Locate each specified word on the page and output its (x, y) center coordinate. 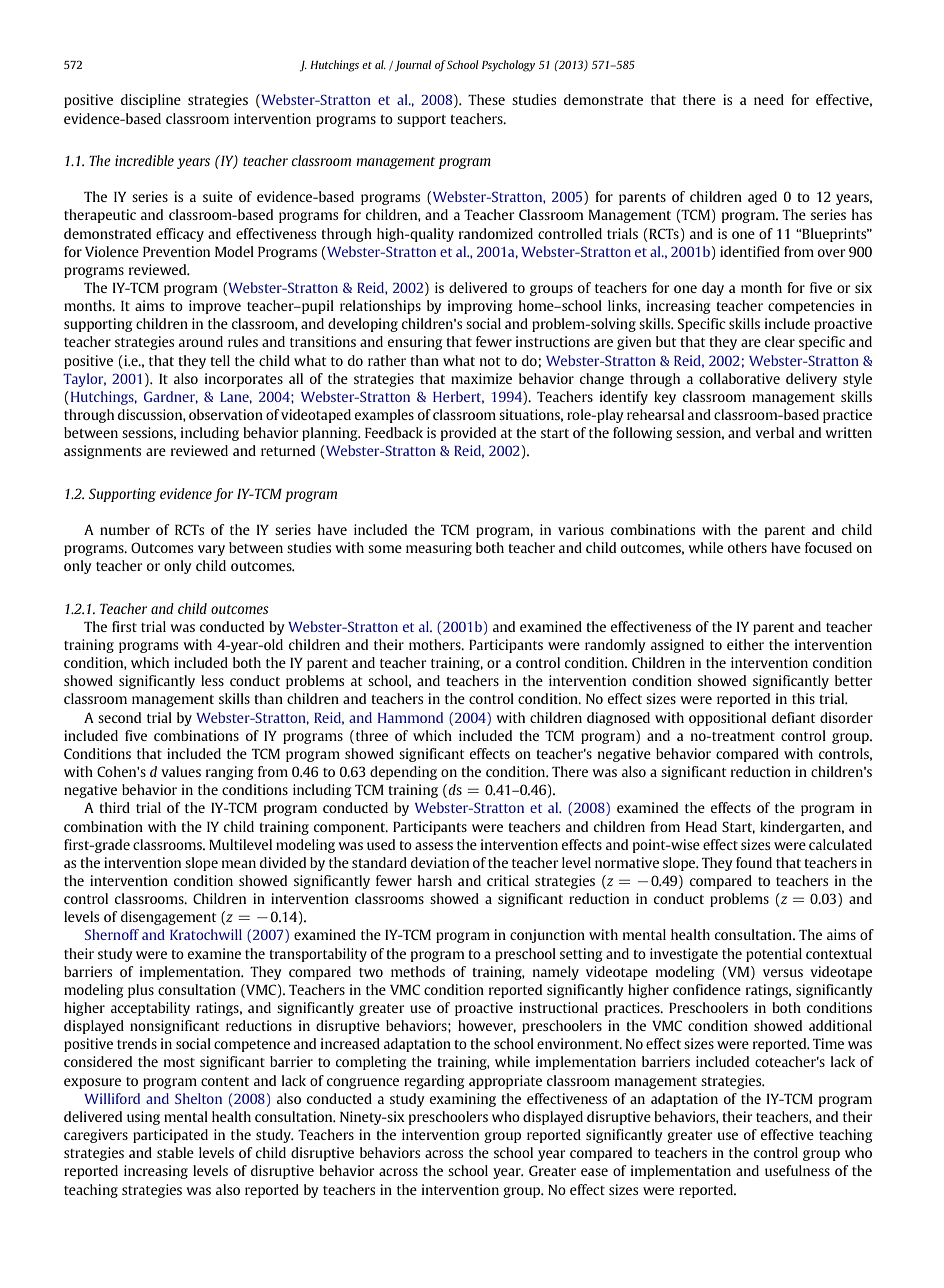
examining (463, 1100)
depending (403, 773)
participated (170, 1136)
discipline (151, 101)
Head (701, 826)
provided (468, 434)
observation (226, 414)
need (769, 99)
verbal (774, 432)
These (486, 99)
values (181, 771)
